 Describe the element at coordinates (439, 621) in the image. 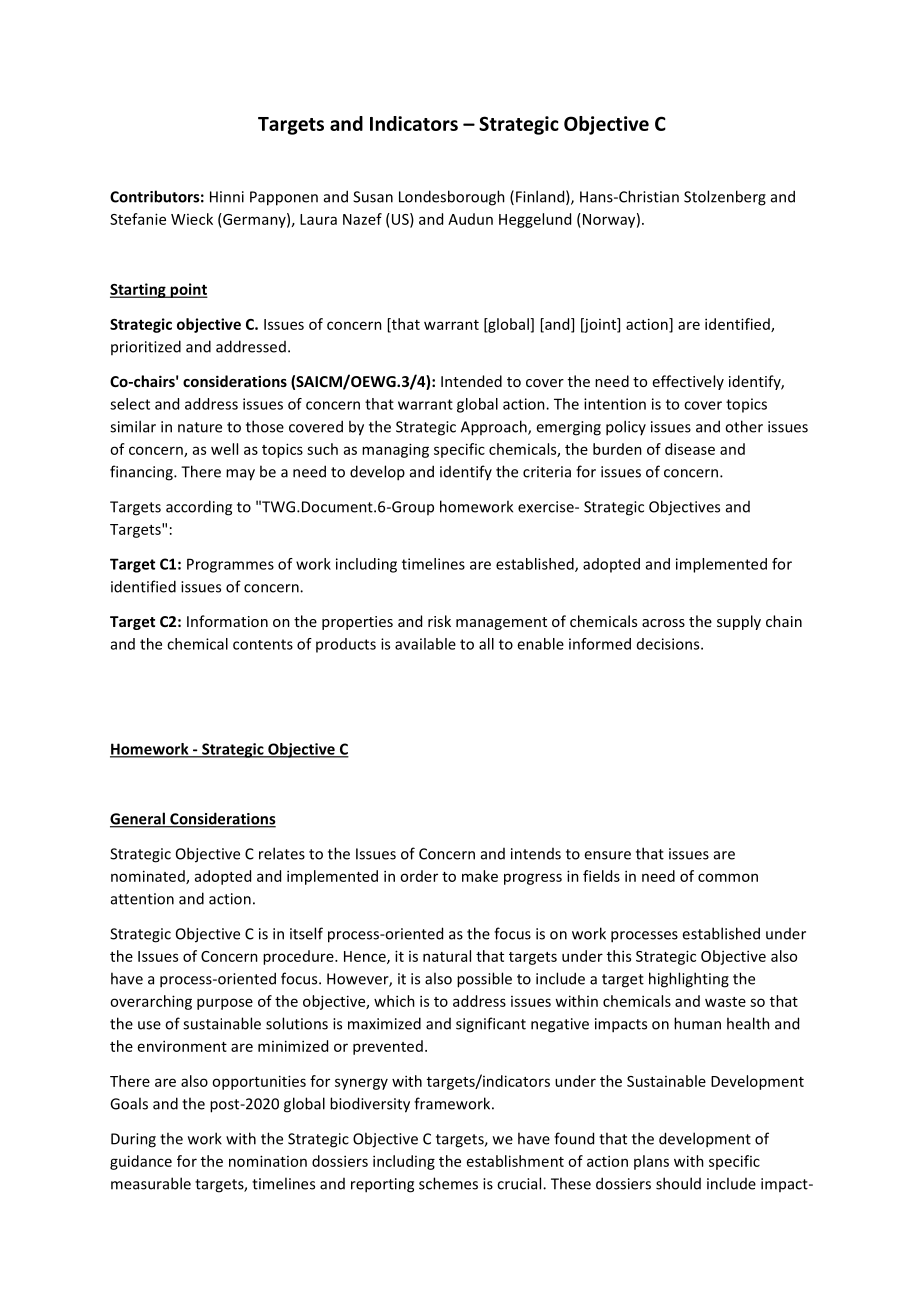

I see `risk` at that location.
